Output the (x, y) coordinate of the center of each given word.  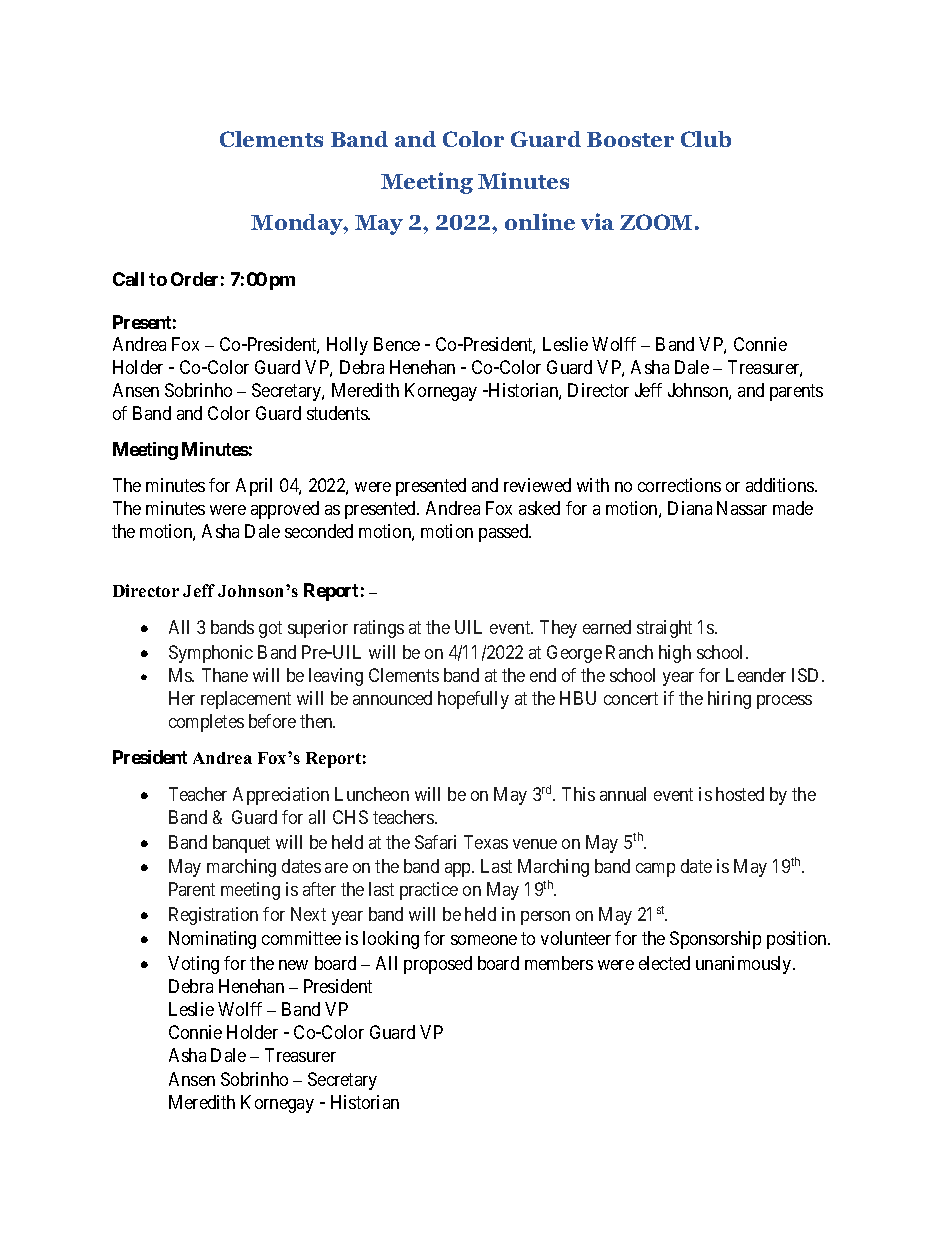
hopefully (473, 700)
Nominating (212, 940)
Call (128, 279)
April (254, 487)
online (540, 221)
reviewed (537, 485)
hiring (729, 700)
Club (706, 139)
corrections (679, 485)
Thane (225, 675)
